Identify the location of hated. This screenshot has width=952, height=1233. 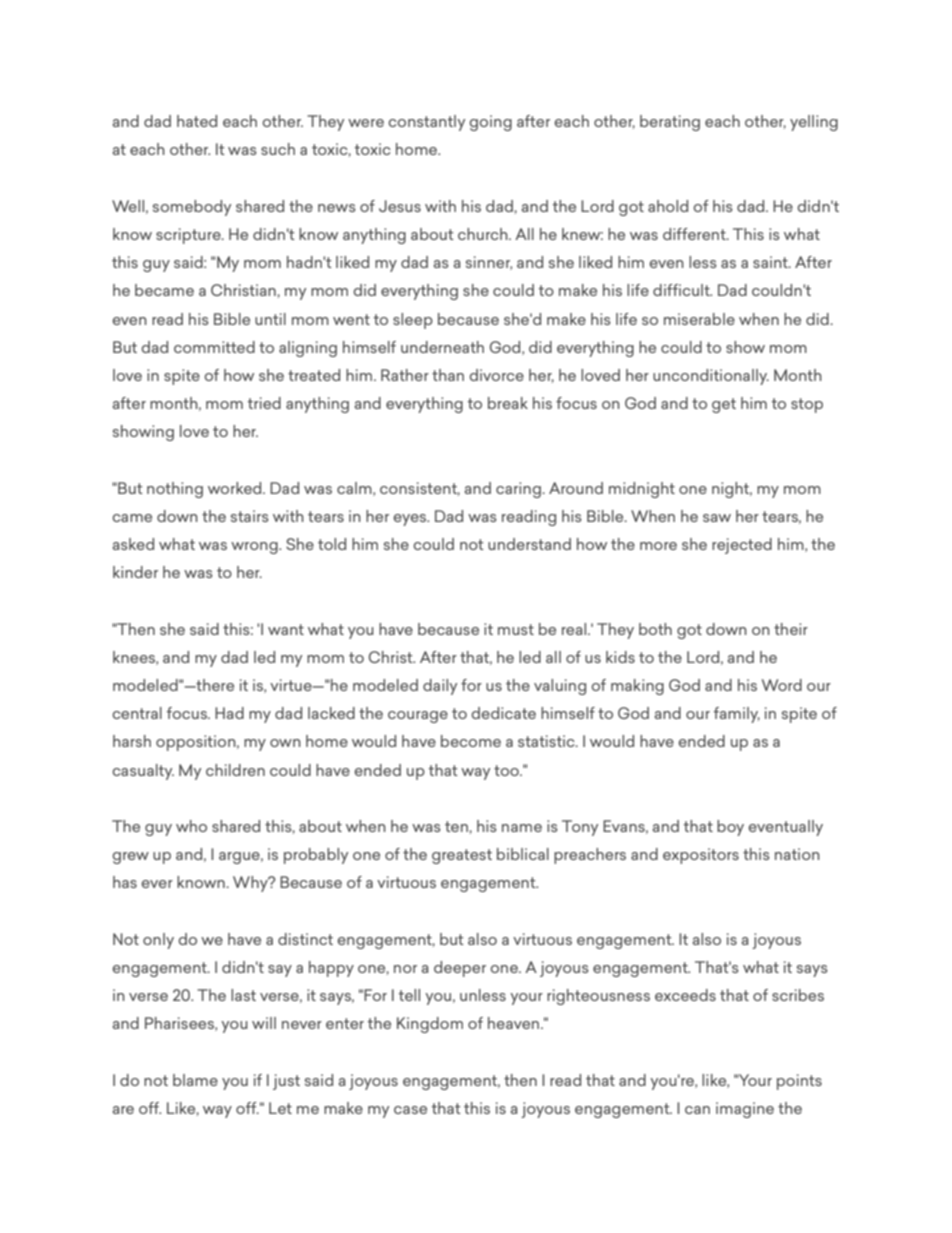
(197, 121).
